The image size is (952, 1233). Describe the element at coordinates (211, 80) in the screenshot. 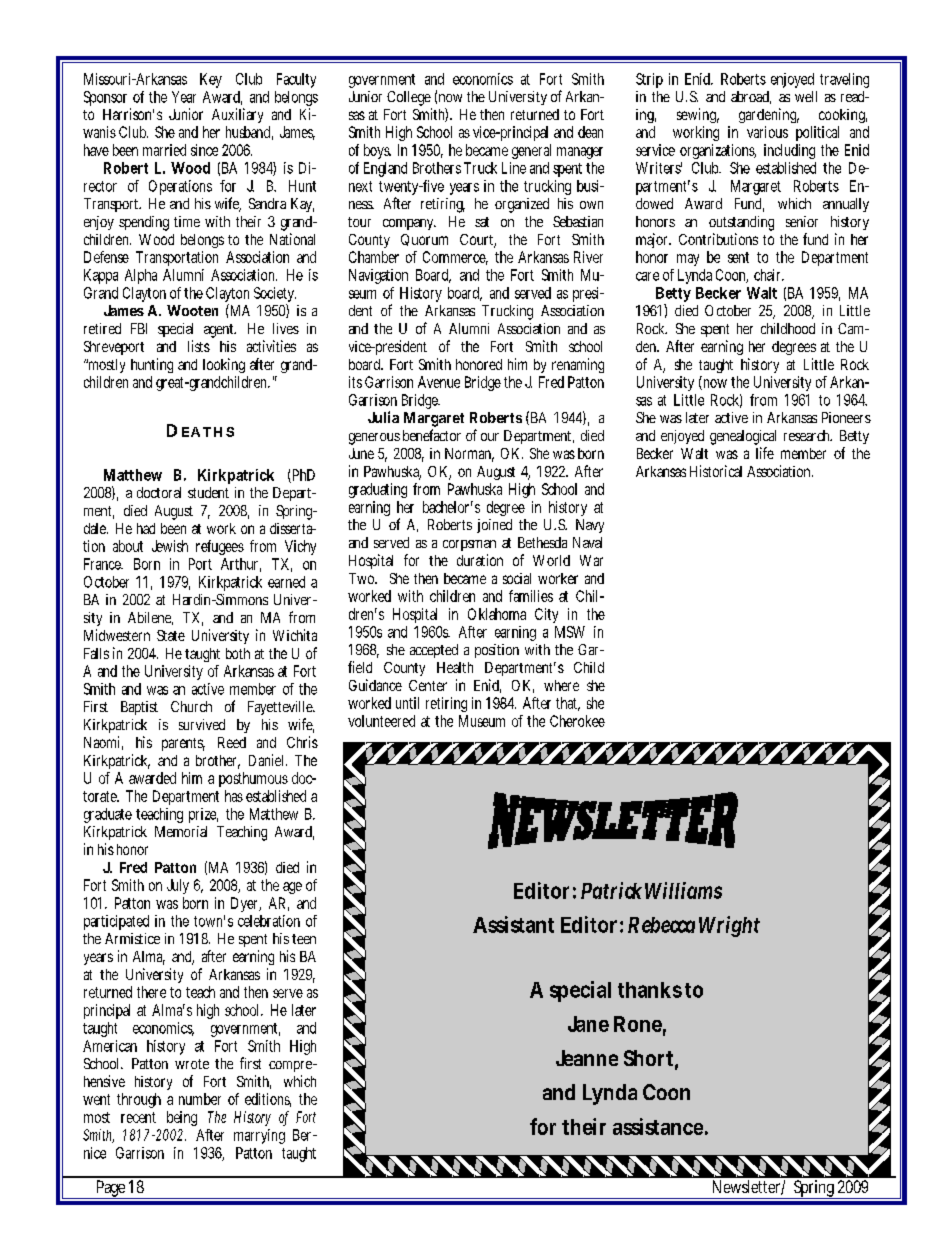

I see `Key` at that location.
